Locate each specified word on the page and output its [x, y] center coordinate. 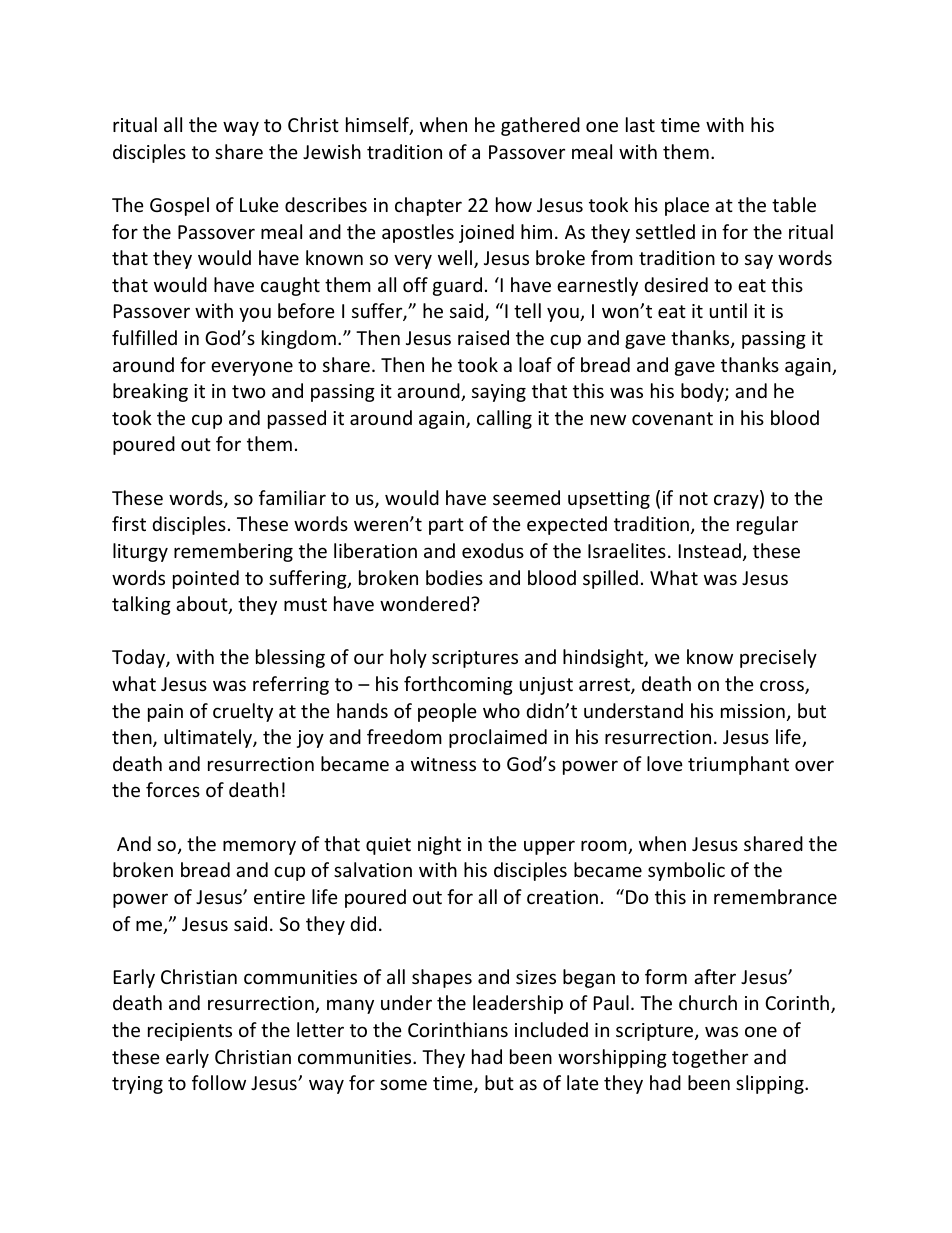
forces [173, 789]
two [249, 391]
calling [504, 419]
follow [219, 1082]
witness [443, 764]
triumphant [738, 765]
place [687, 206]
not [694, 498]
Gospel [179, 206]
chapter [428, 206]
